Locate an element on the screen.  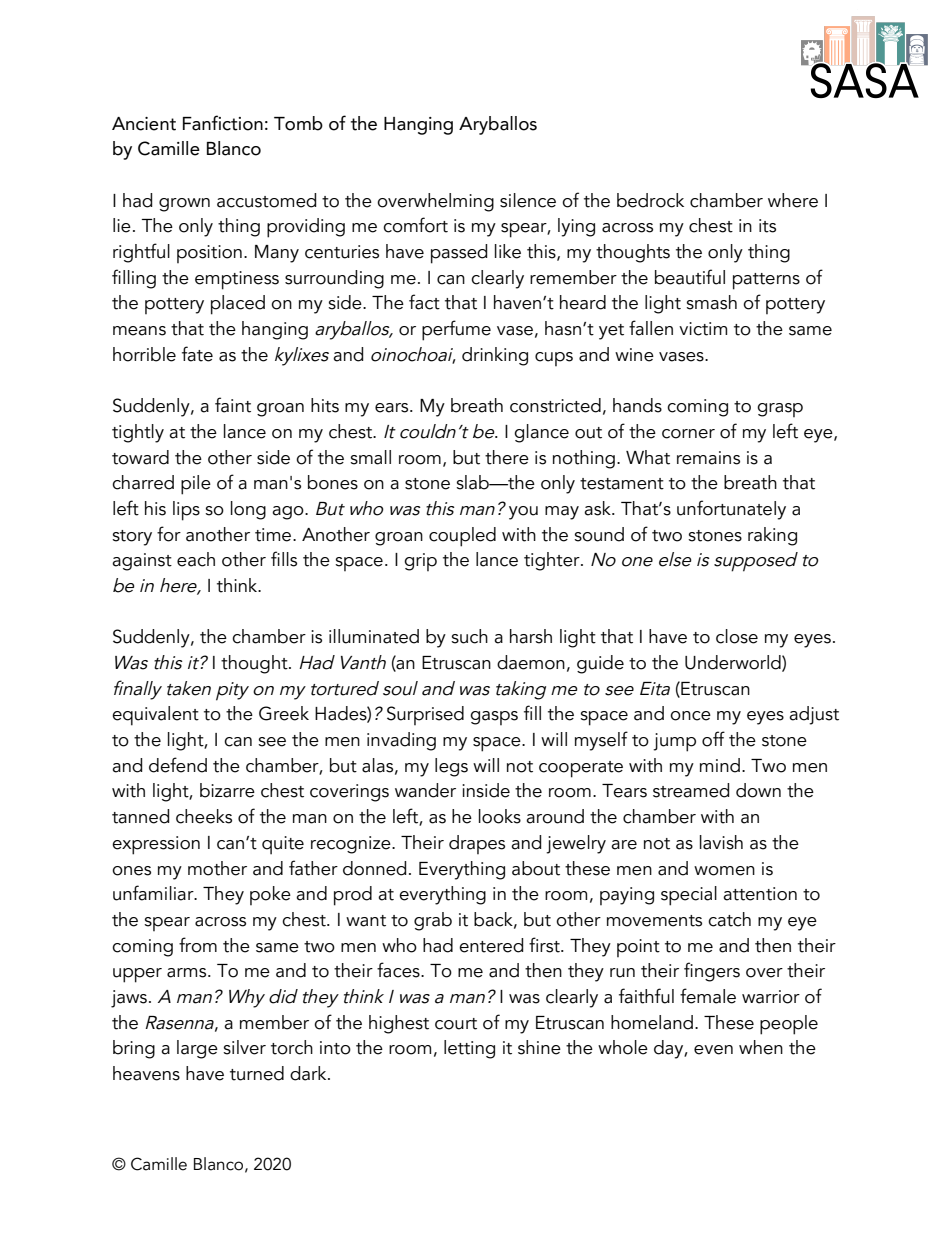
bedrock is located at coordinates (650, 200).
